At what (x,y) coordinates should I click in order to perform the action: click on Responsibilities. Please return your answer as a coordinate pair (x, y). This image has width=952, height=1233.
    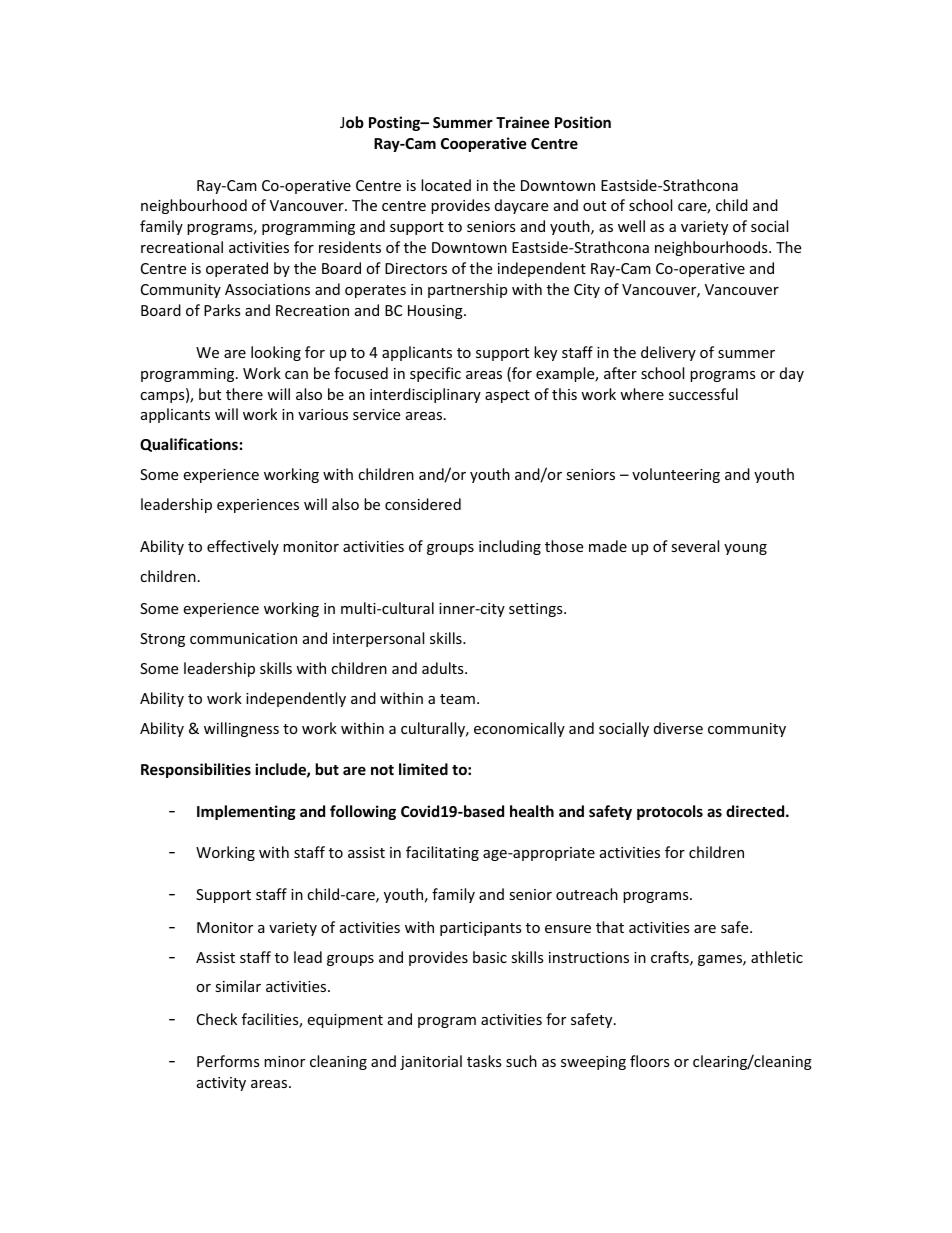
    Looking at the image, I should click on (196, 770).
